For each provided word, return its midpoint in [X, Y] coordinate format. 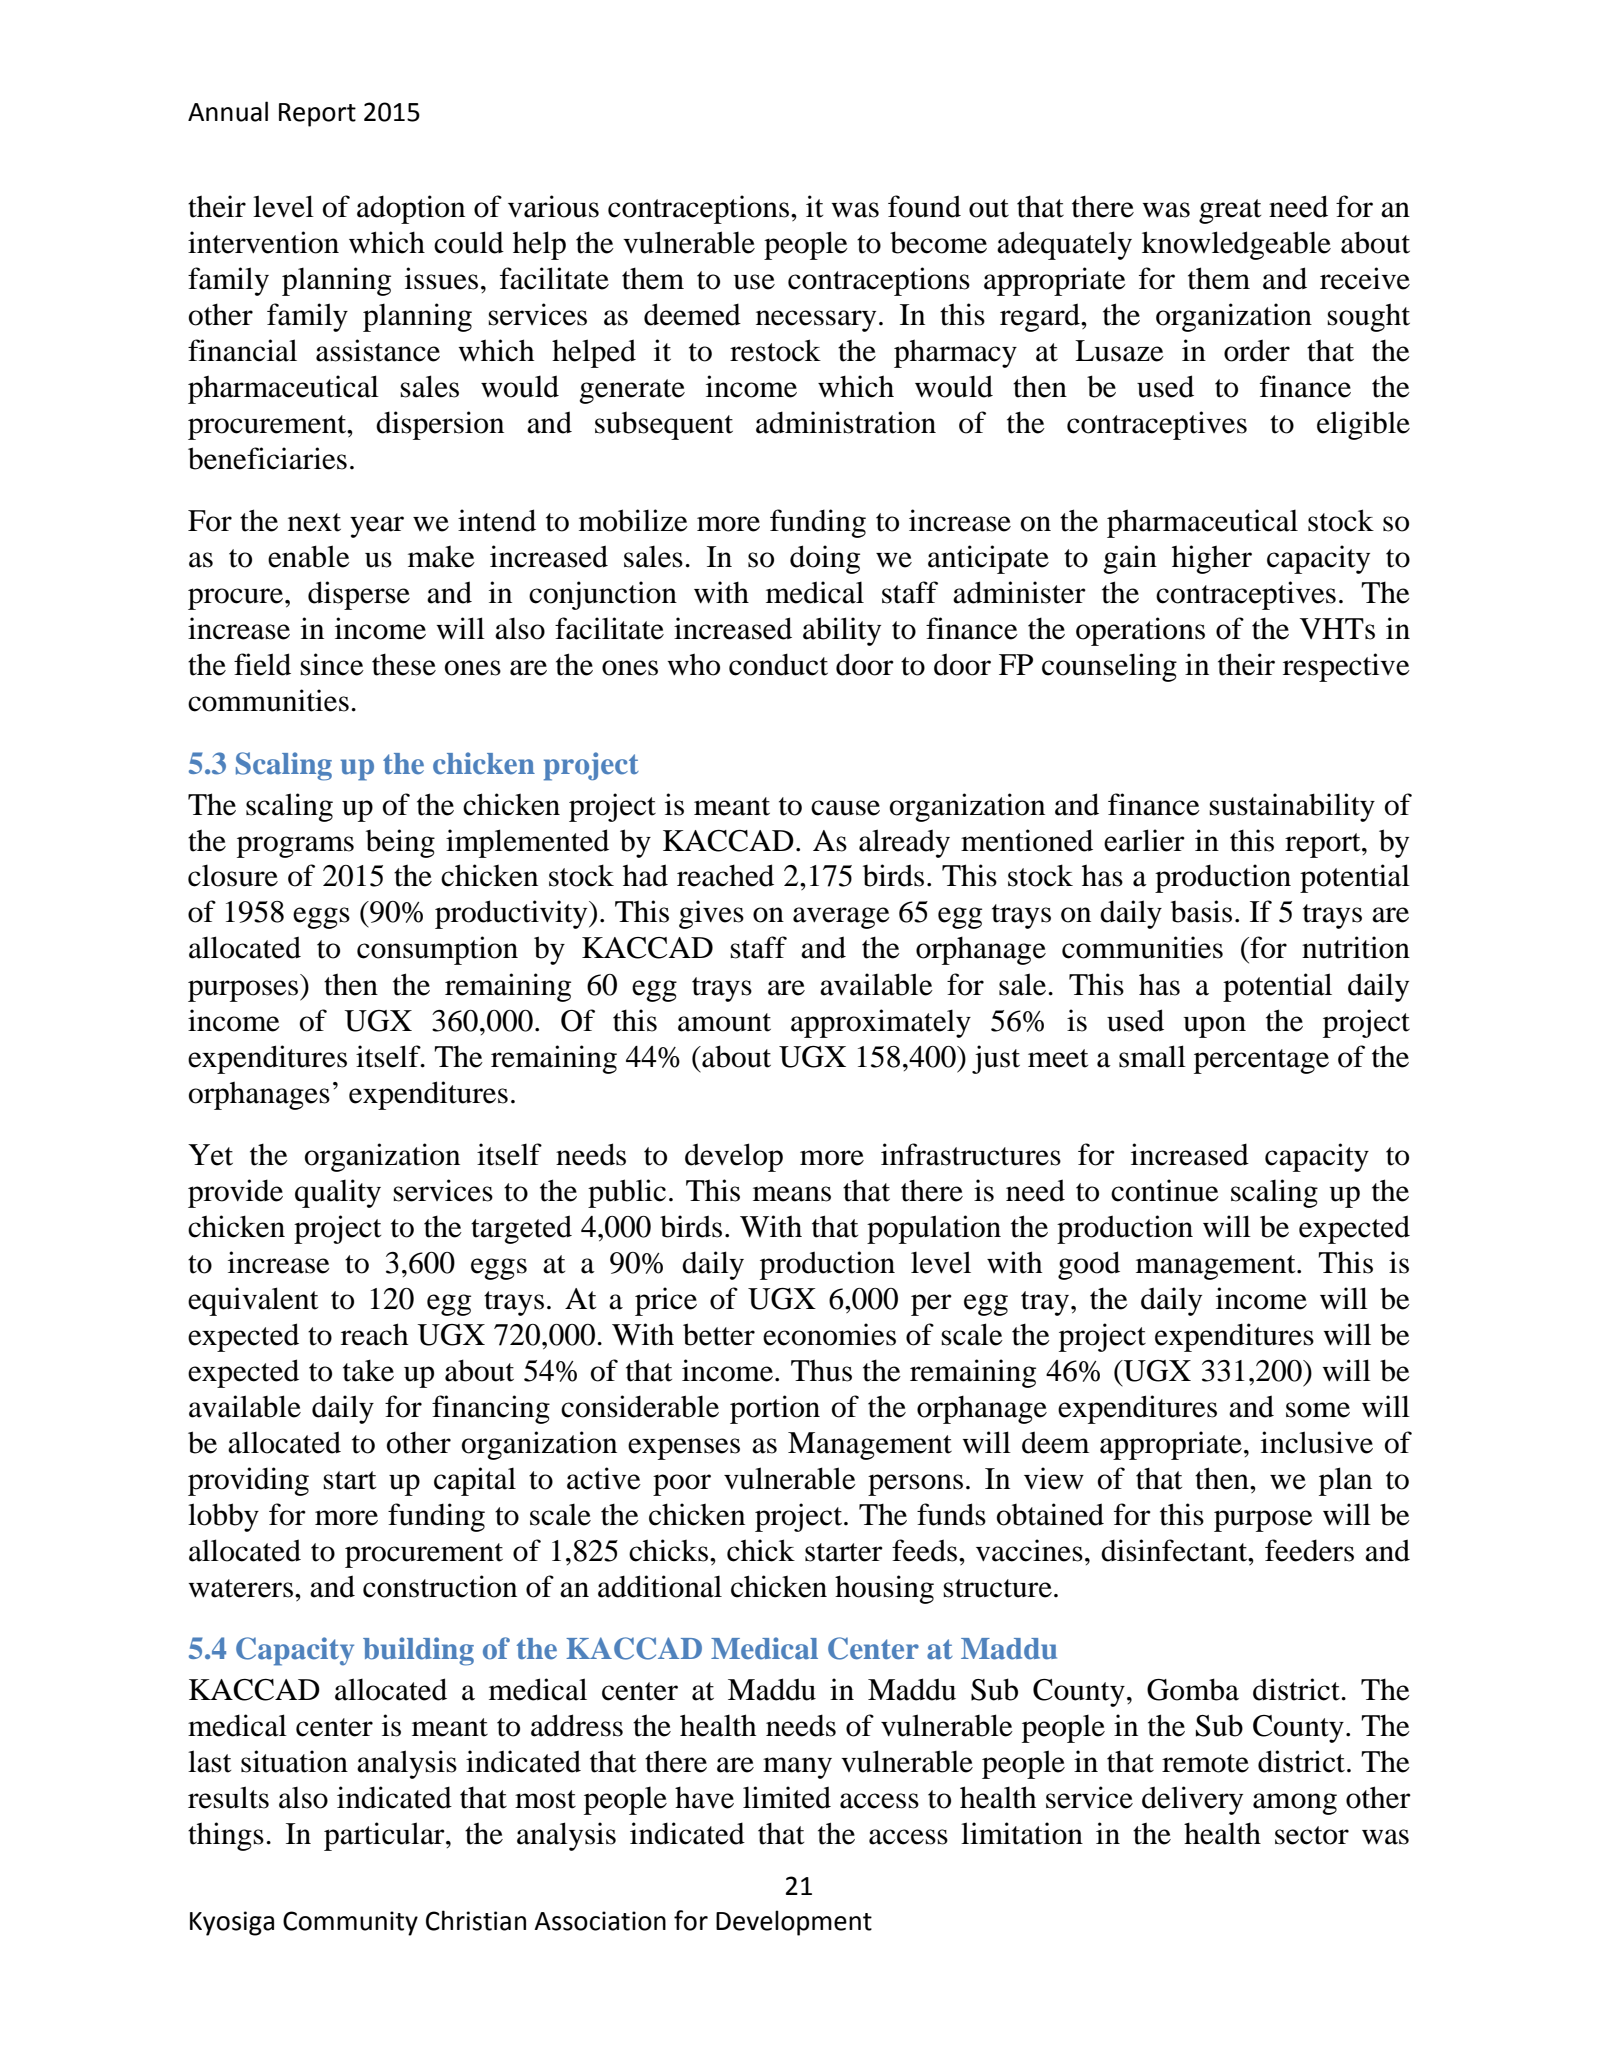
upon [1215, 1027]
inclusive [1317, 1442]
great [1230, 211]
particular [385, 1836]
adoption [411, 209]
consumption [437, 950]
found [924, 206]
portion [775, 1409]
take [368, 1370]
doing [825, 559]
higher [1212, 559]
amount [724, 1022]
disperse [359, 595]
